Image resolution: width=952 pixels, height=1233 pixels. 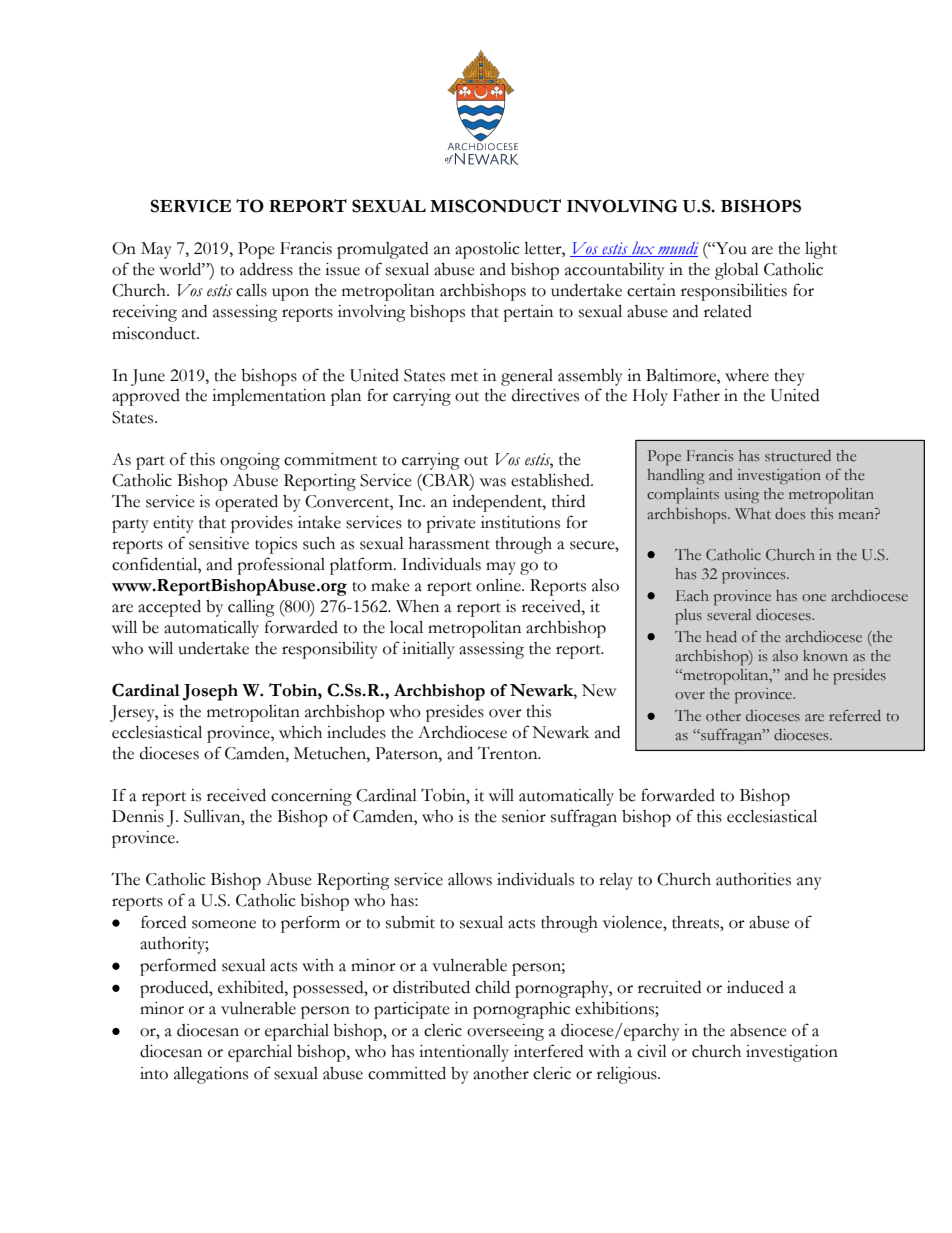 What do you see at coordinates (798, 455) in the page?
I see `structured` at bounding box center [798, 455].
